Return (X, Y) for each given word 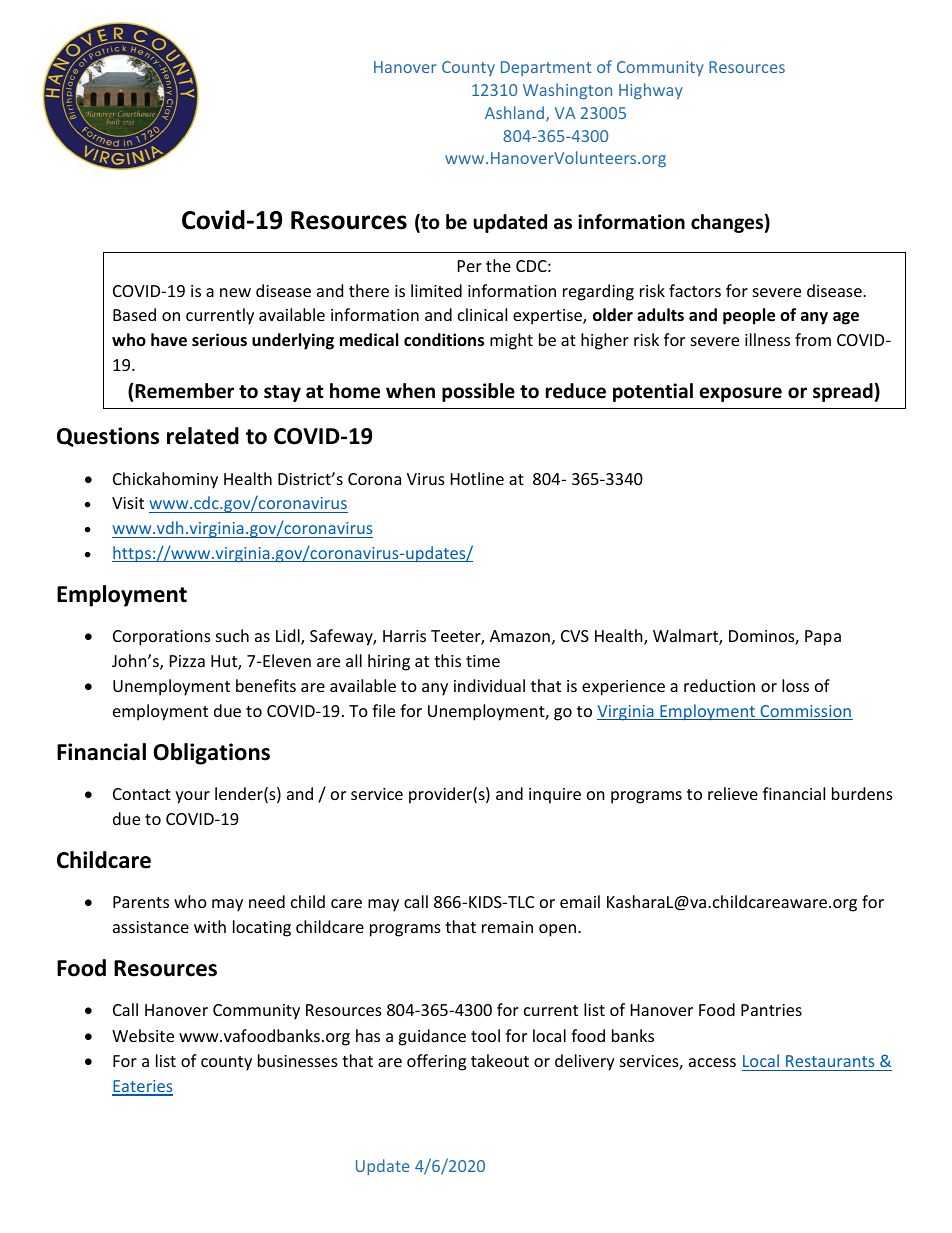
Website (143, 1035)
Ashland (516, 114)
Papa (823, 638)
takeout (500, 1060)
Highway (651, 91)
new (235, 292)
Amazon (520, 636)
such (232, 635)
